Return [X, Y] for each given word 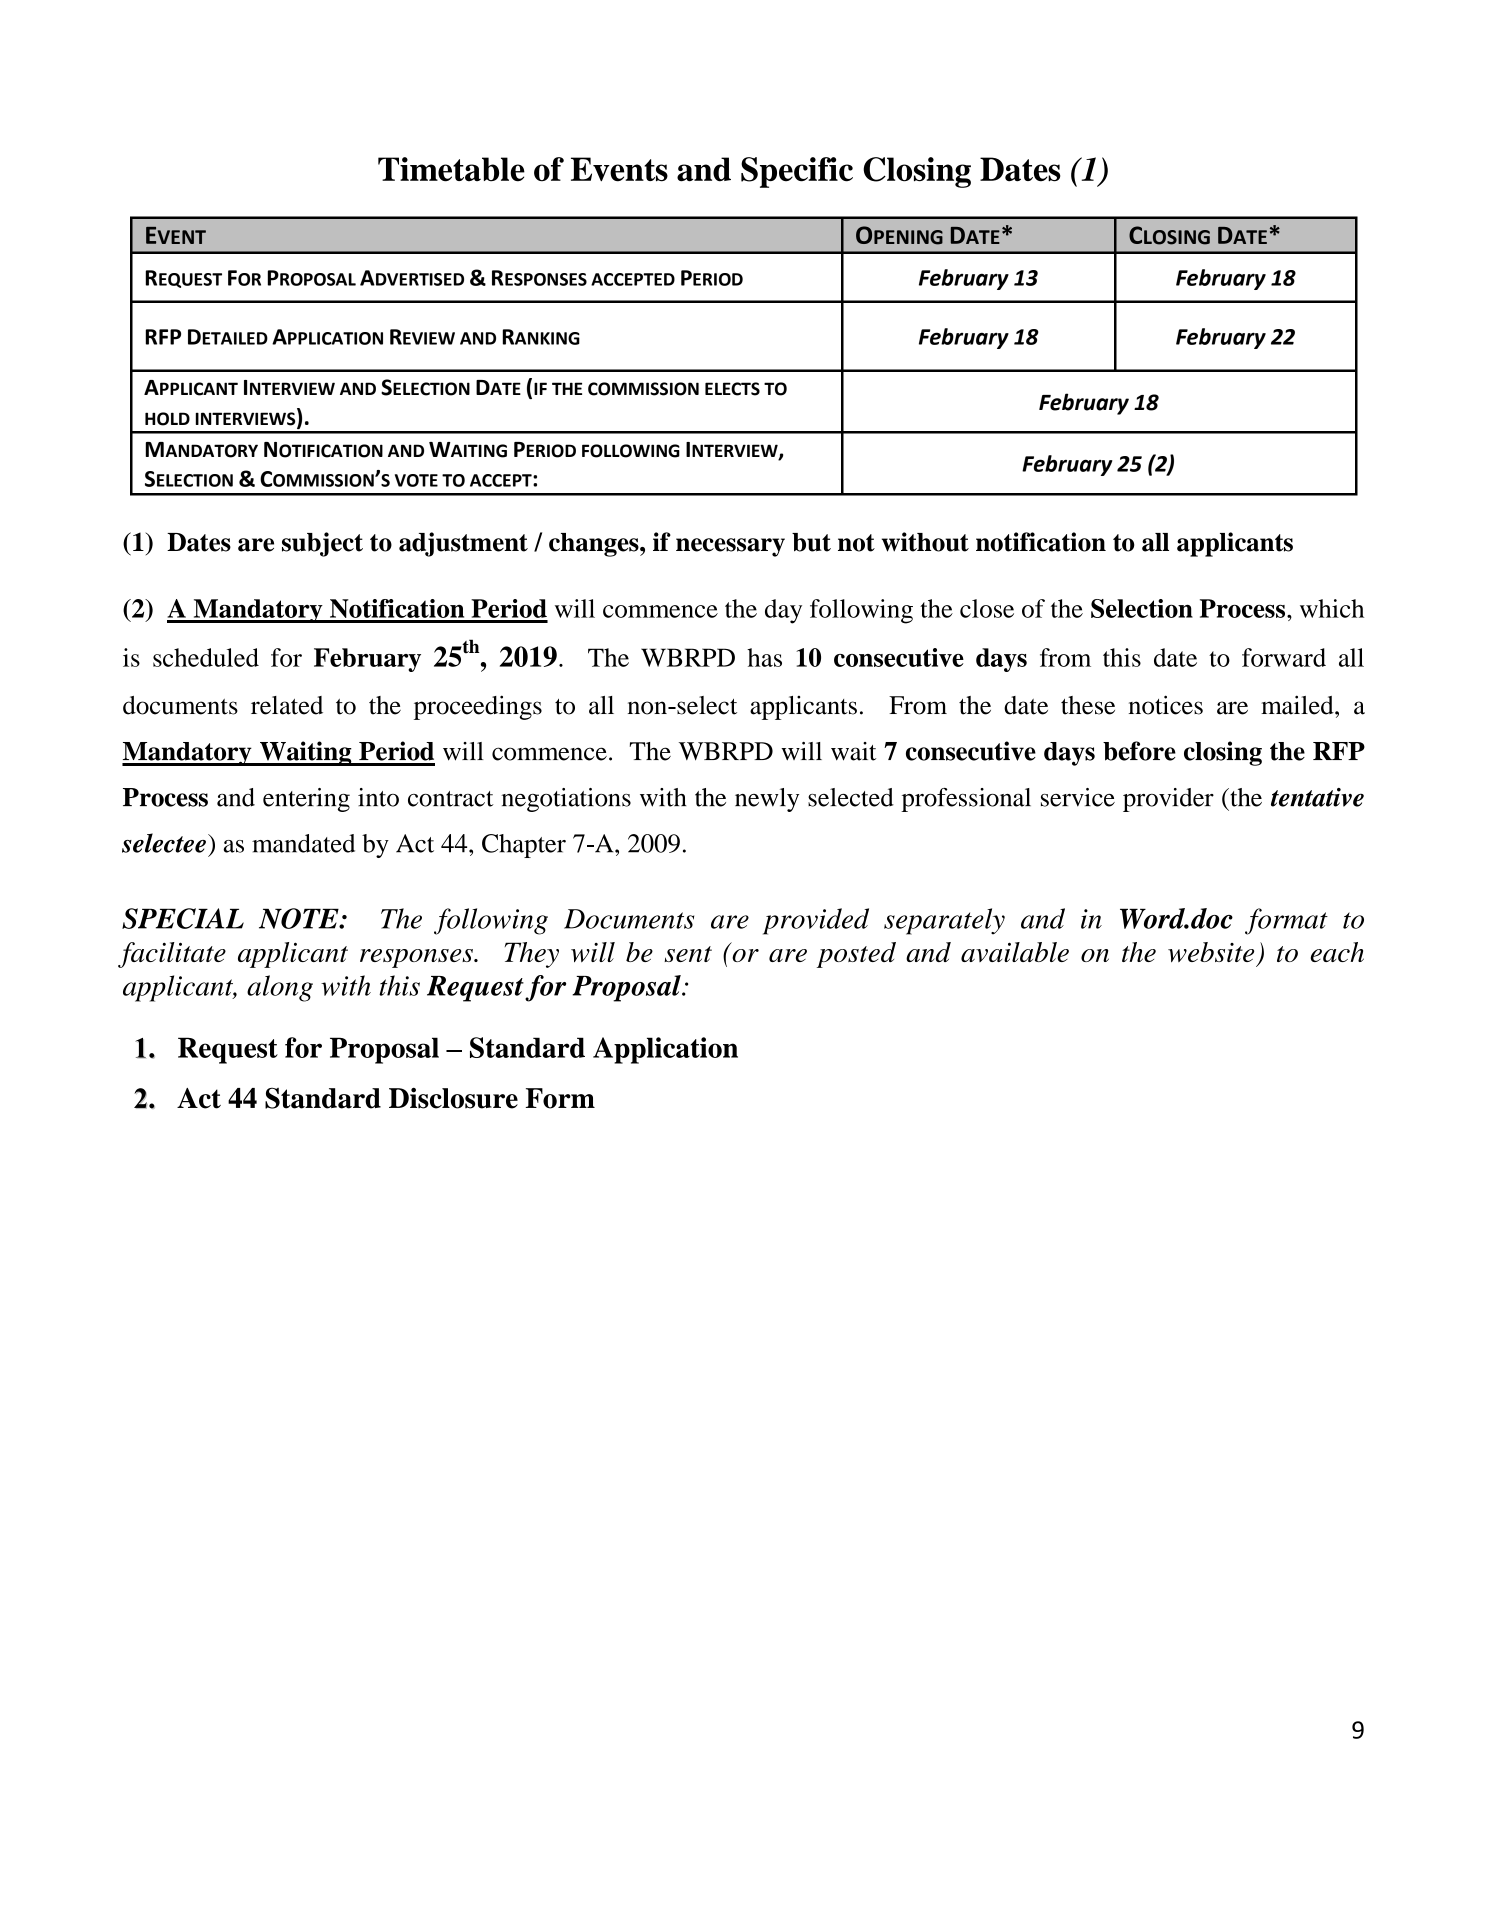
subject [322, 544]
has [764, 657]
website [1211, 952]
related [287, 705]
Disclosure [453, 1098]
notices [1166, 705]
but [811, 542]
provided [816, 921]
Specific [797, 172]
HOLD [167, 419]
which [1332, 608]
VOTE [416, 480]
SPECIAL [183, 918]
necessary [730, 547]
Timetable [451, 169]
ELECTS [732, 389]
